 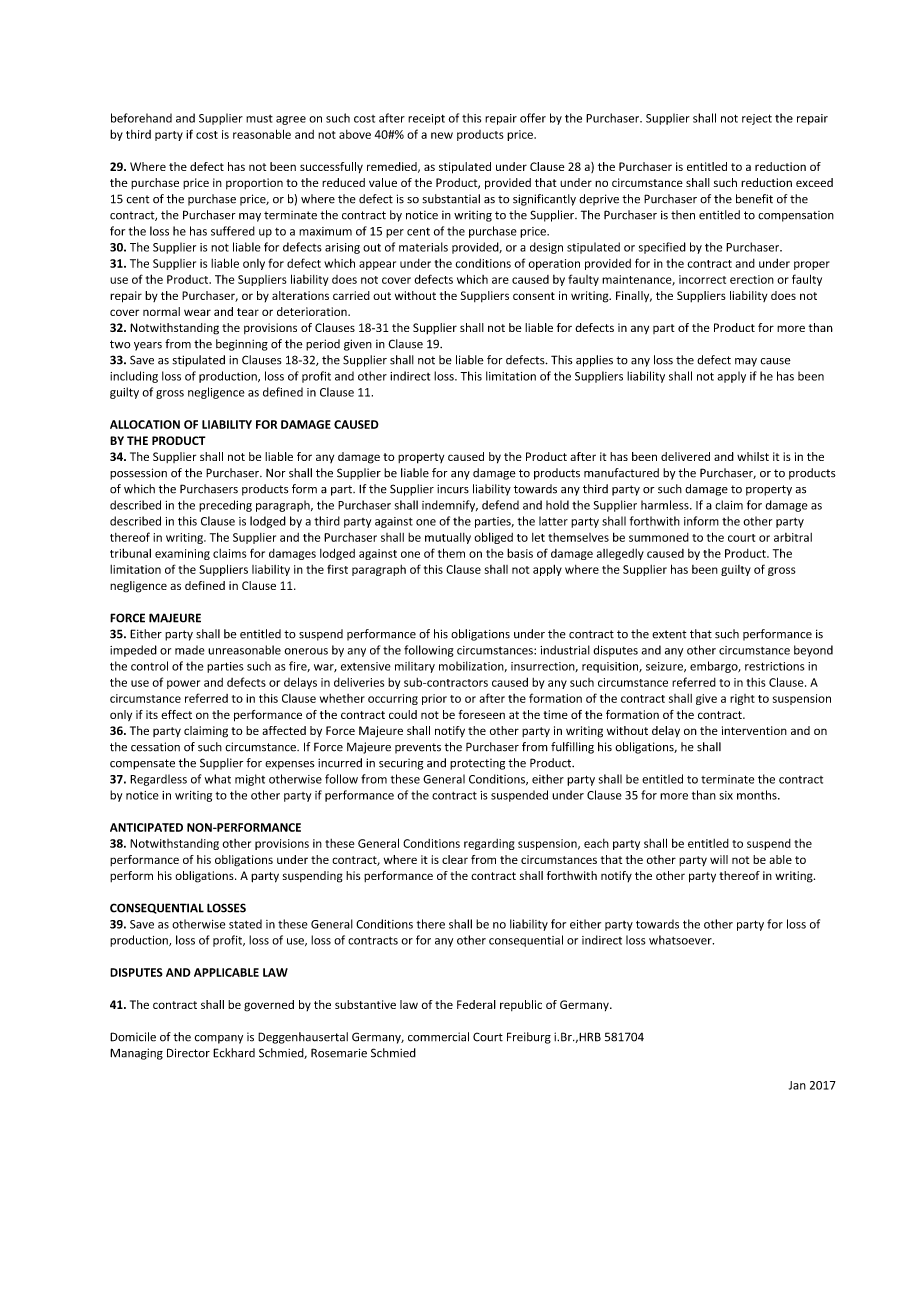 I want to click on Director, so click(x=188, y=1053).
